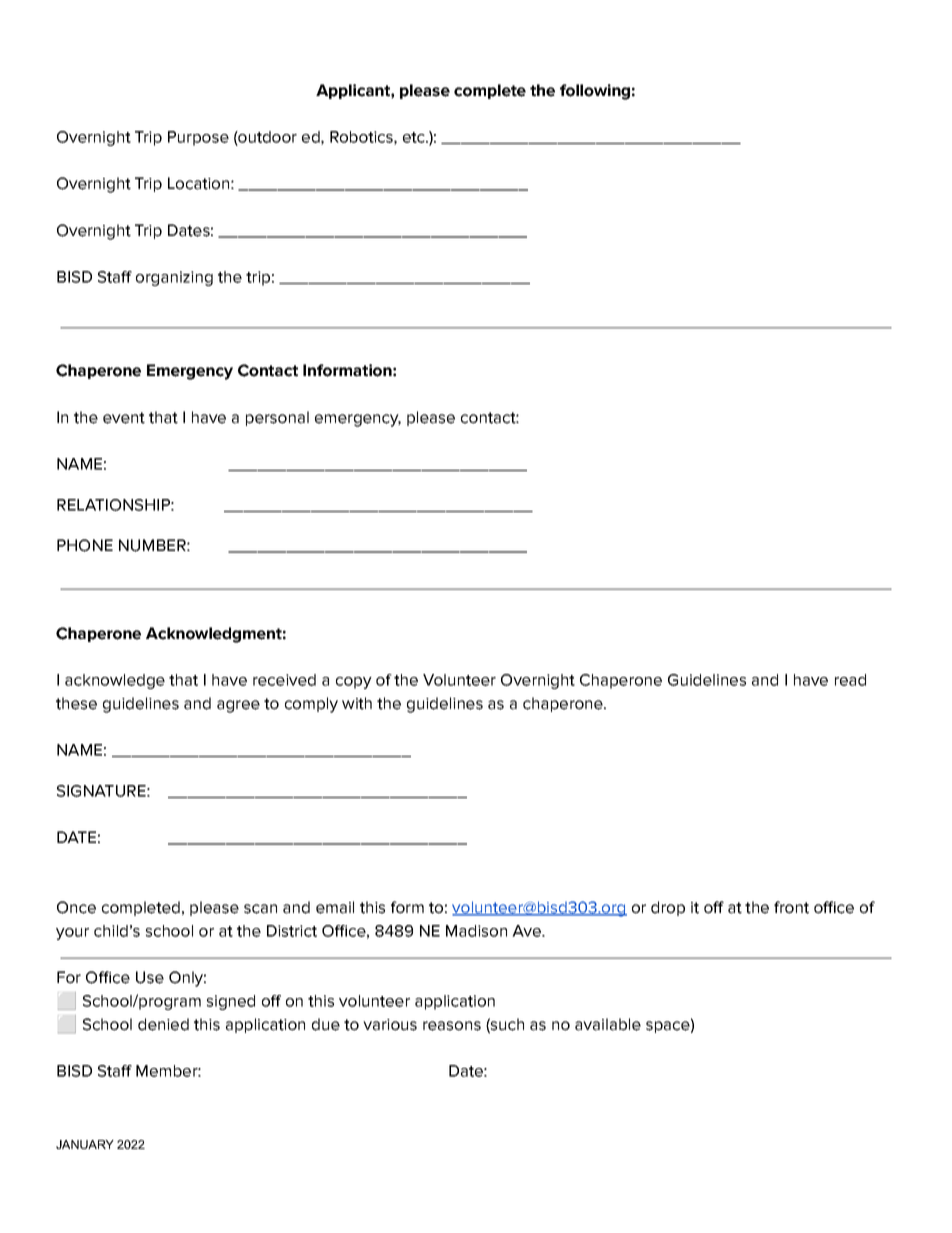  I want to click on event, so click(124, 418).
